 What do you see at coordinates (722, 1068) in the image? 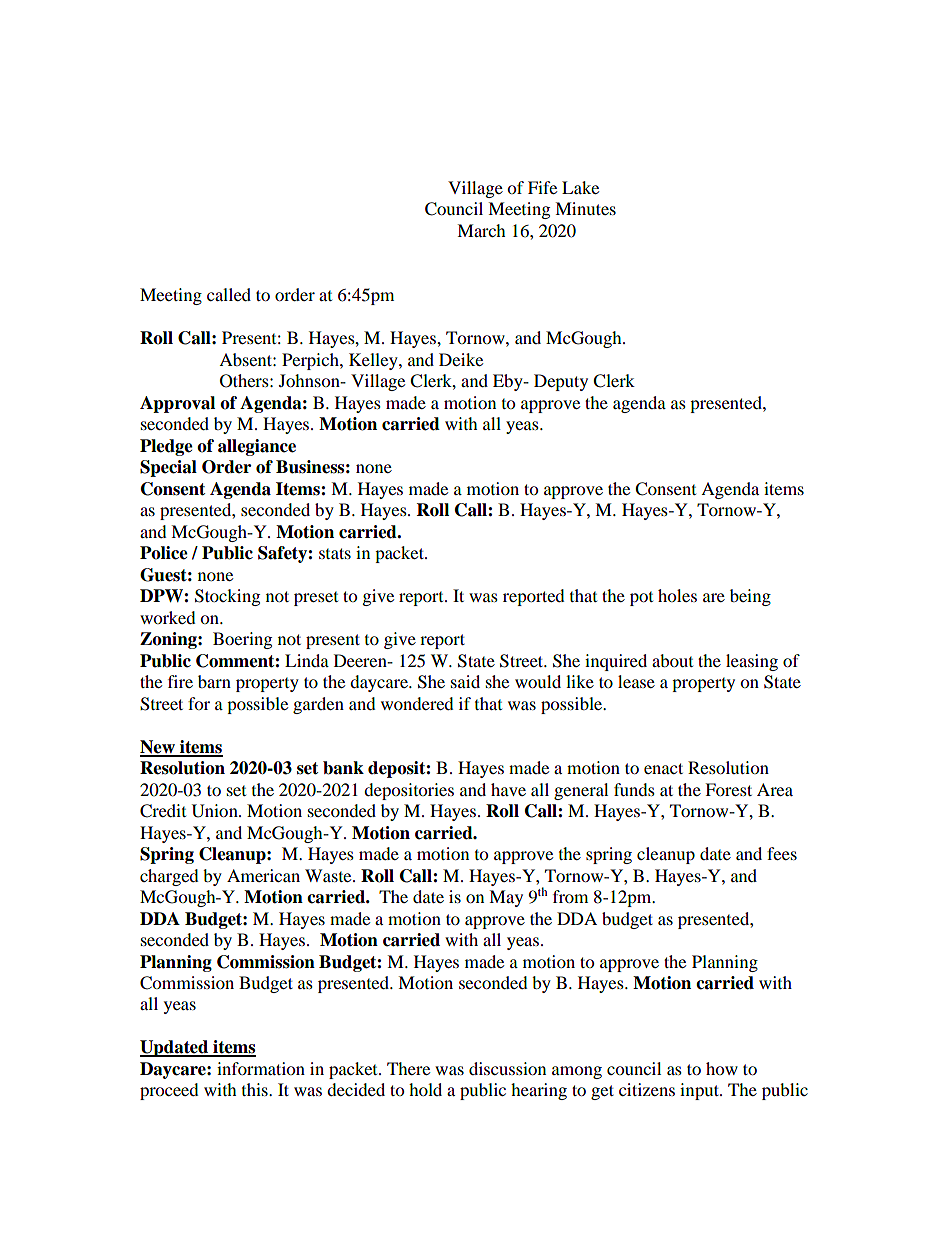
I see `how` at bounding box center [722, 1068].
